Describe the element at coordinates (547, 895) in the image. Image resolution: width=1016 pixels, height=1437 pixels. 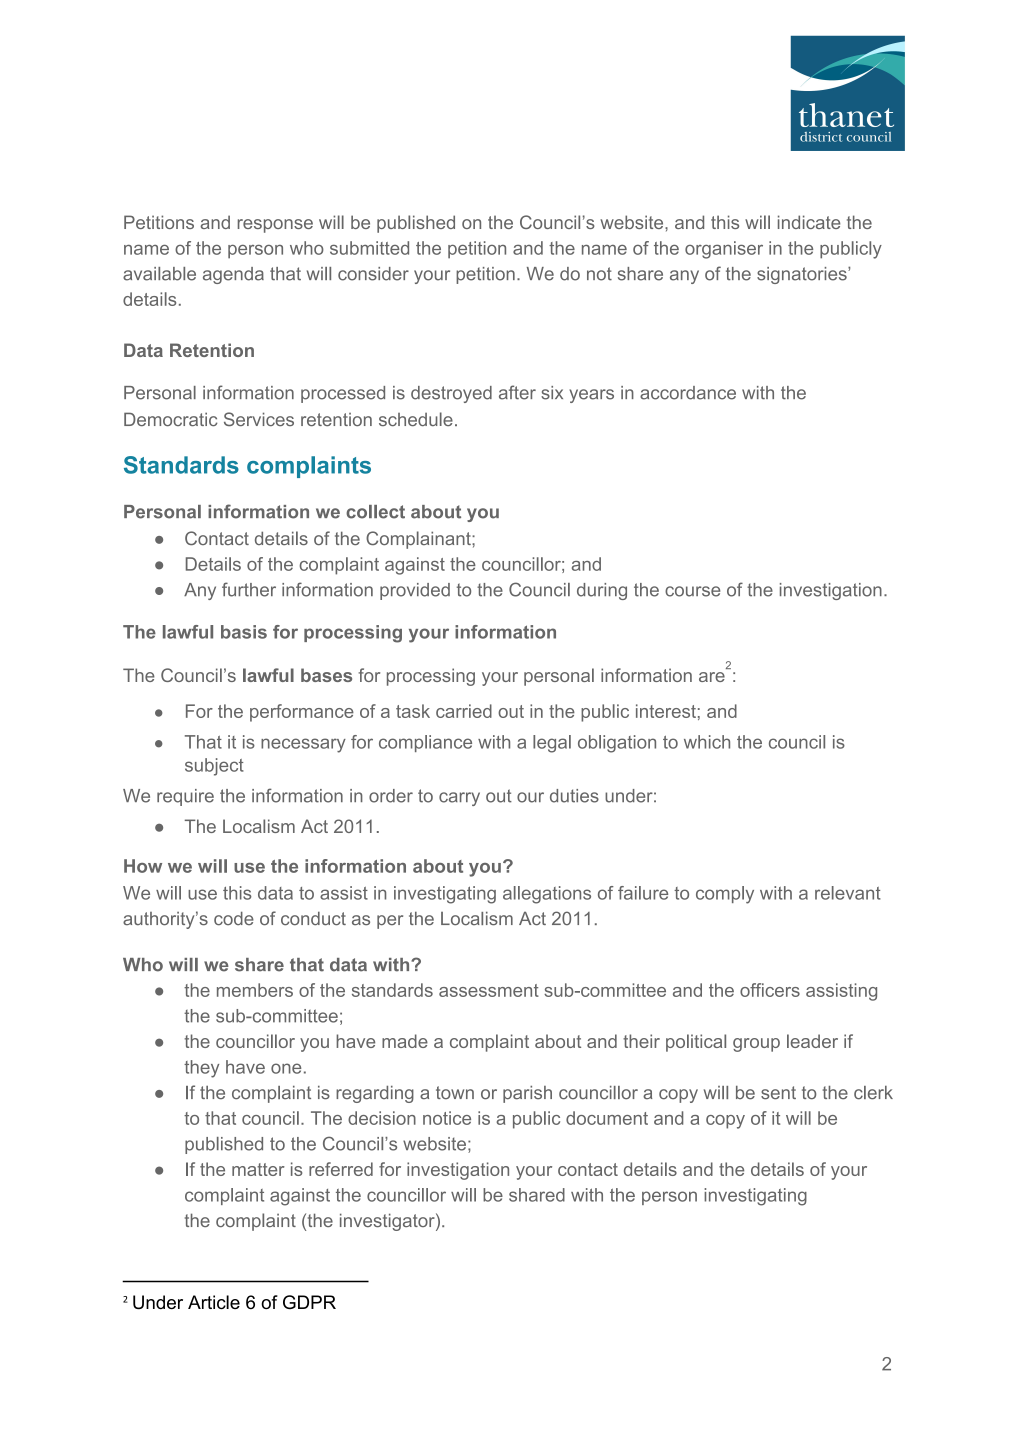
I see `allegations` at that location.
